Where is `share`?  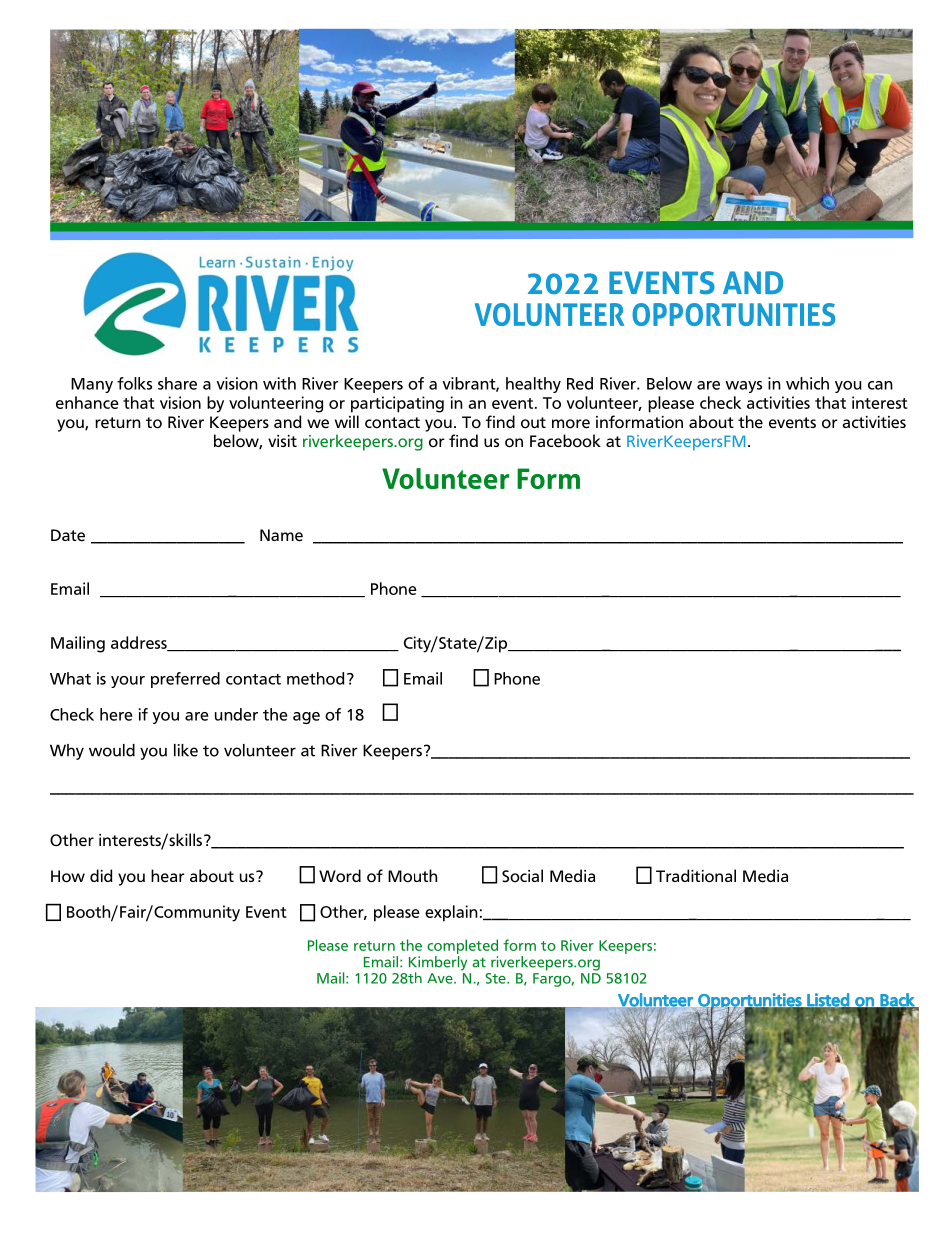 share is located at coordinates (177, 383).
